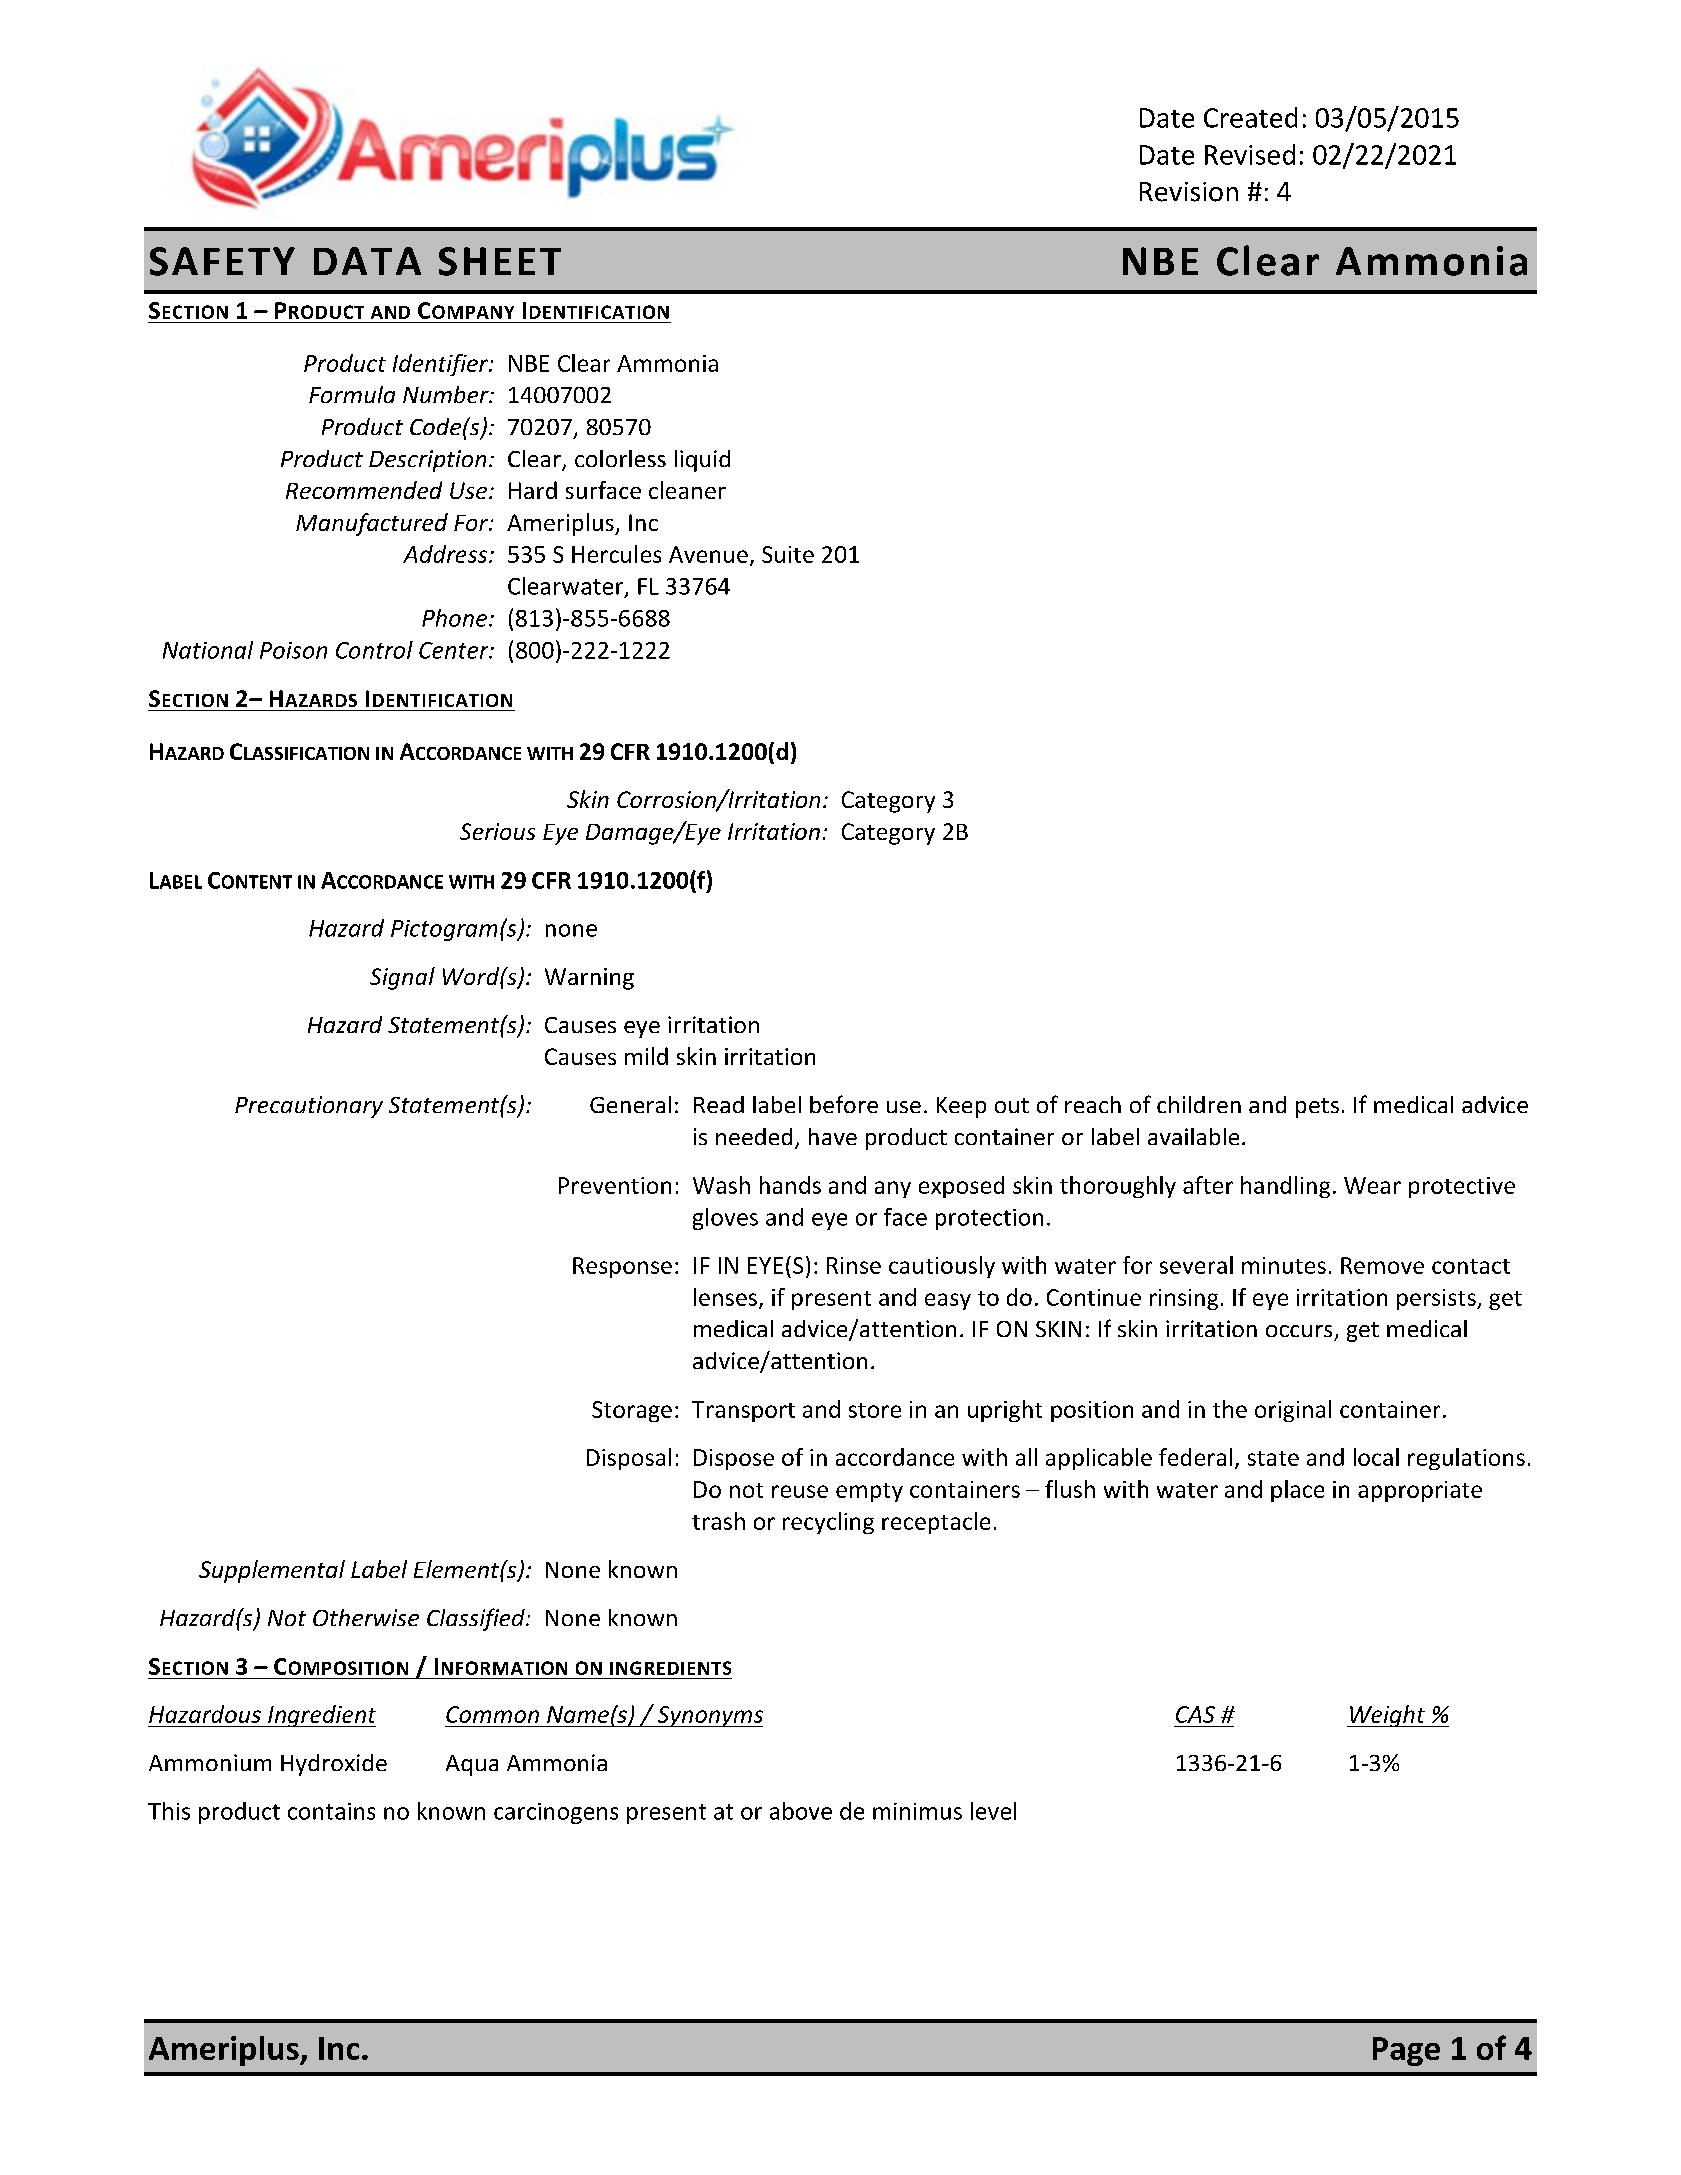 This screenshot has height=2175, width=1681. What do you see at coordinates (372, 524) in the screenshot?
I see `Manufactured` at bounding box center [372, 524].
